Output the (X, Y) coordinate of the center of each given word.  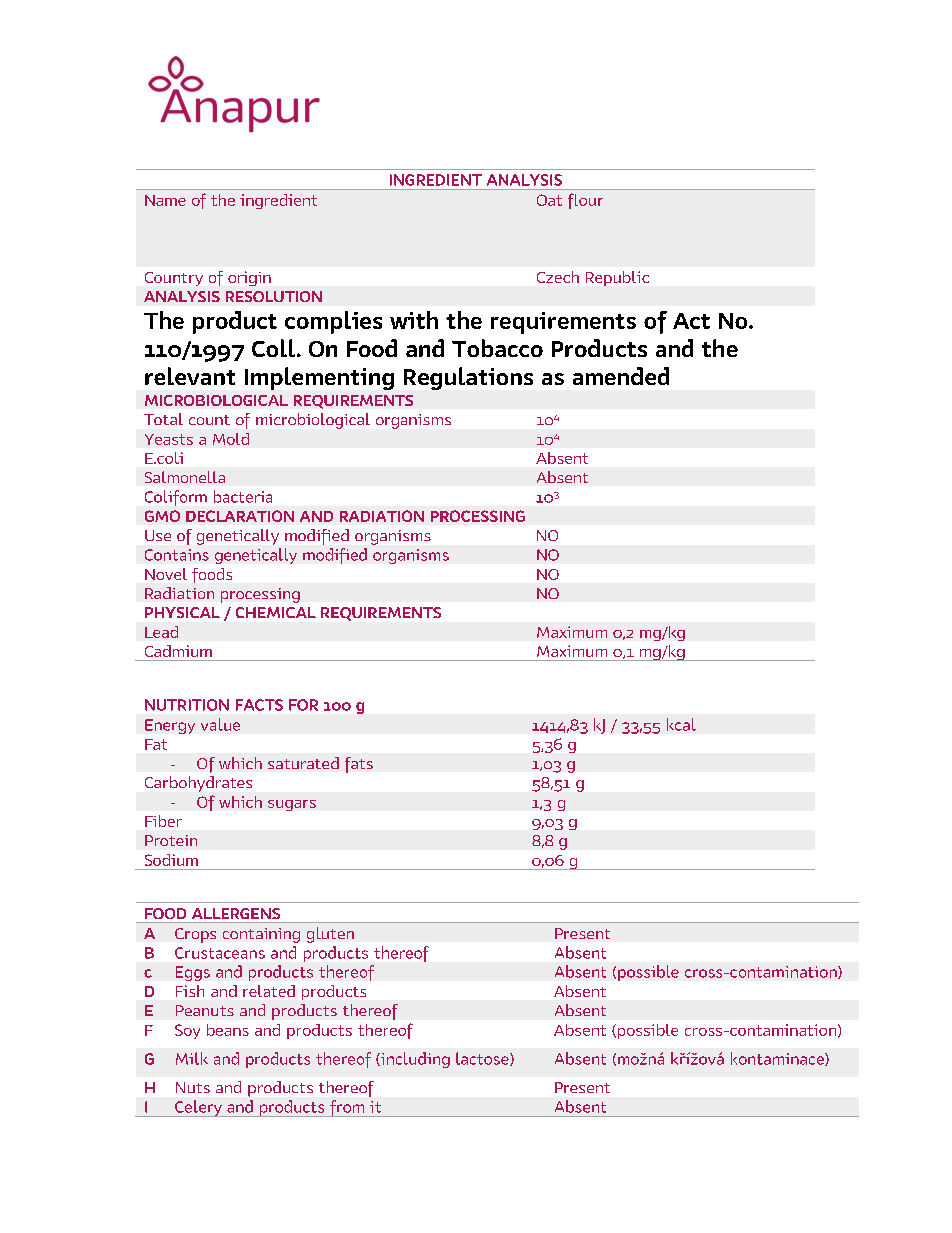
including (414, 1060)
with (414, 320)
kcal (681, 724)
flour (585, 201)
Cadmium (178, 651)
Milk (192, 1058)
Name (165, 200)
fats (359, 765)
